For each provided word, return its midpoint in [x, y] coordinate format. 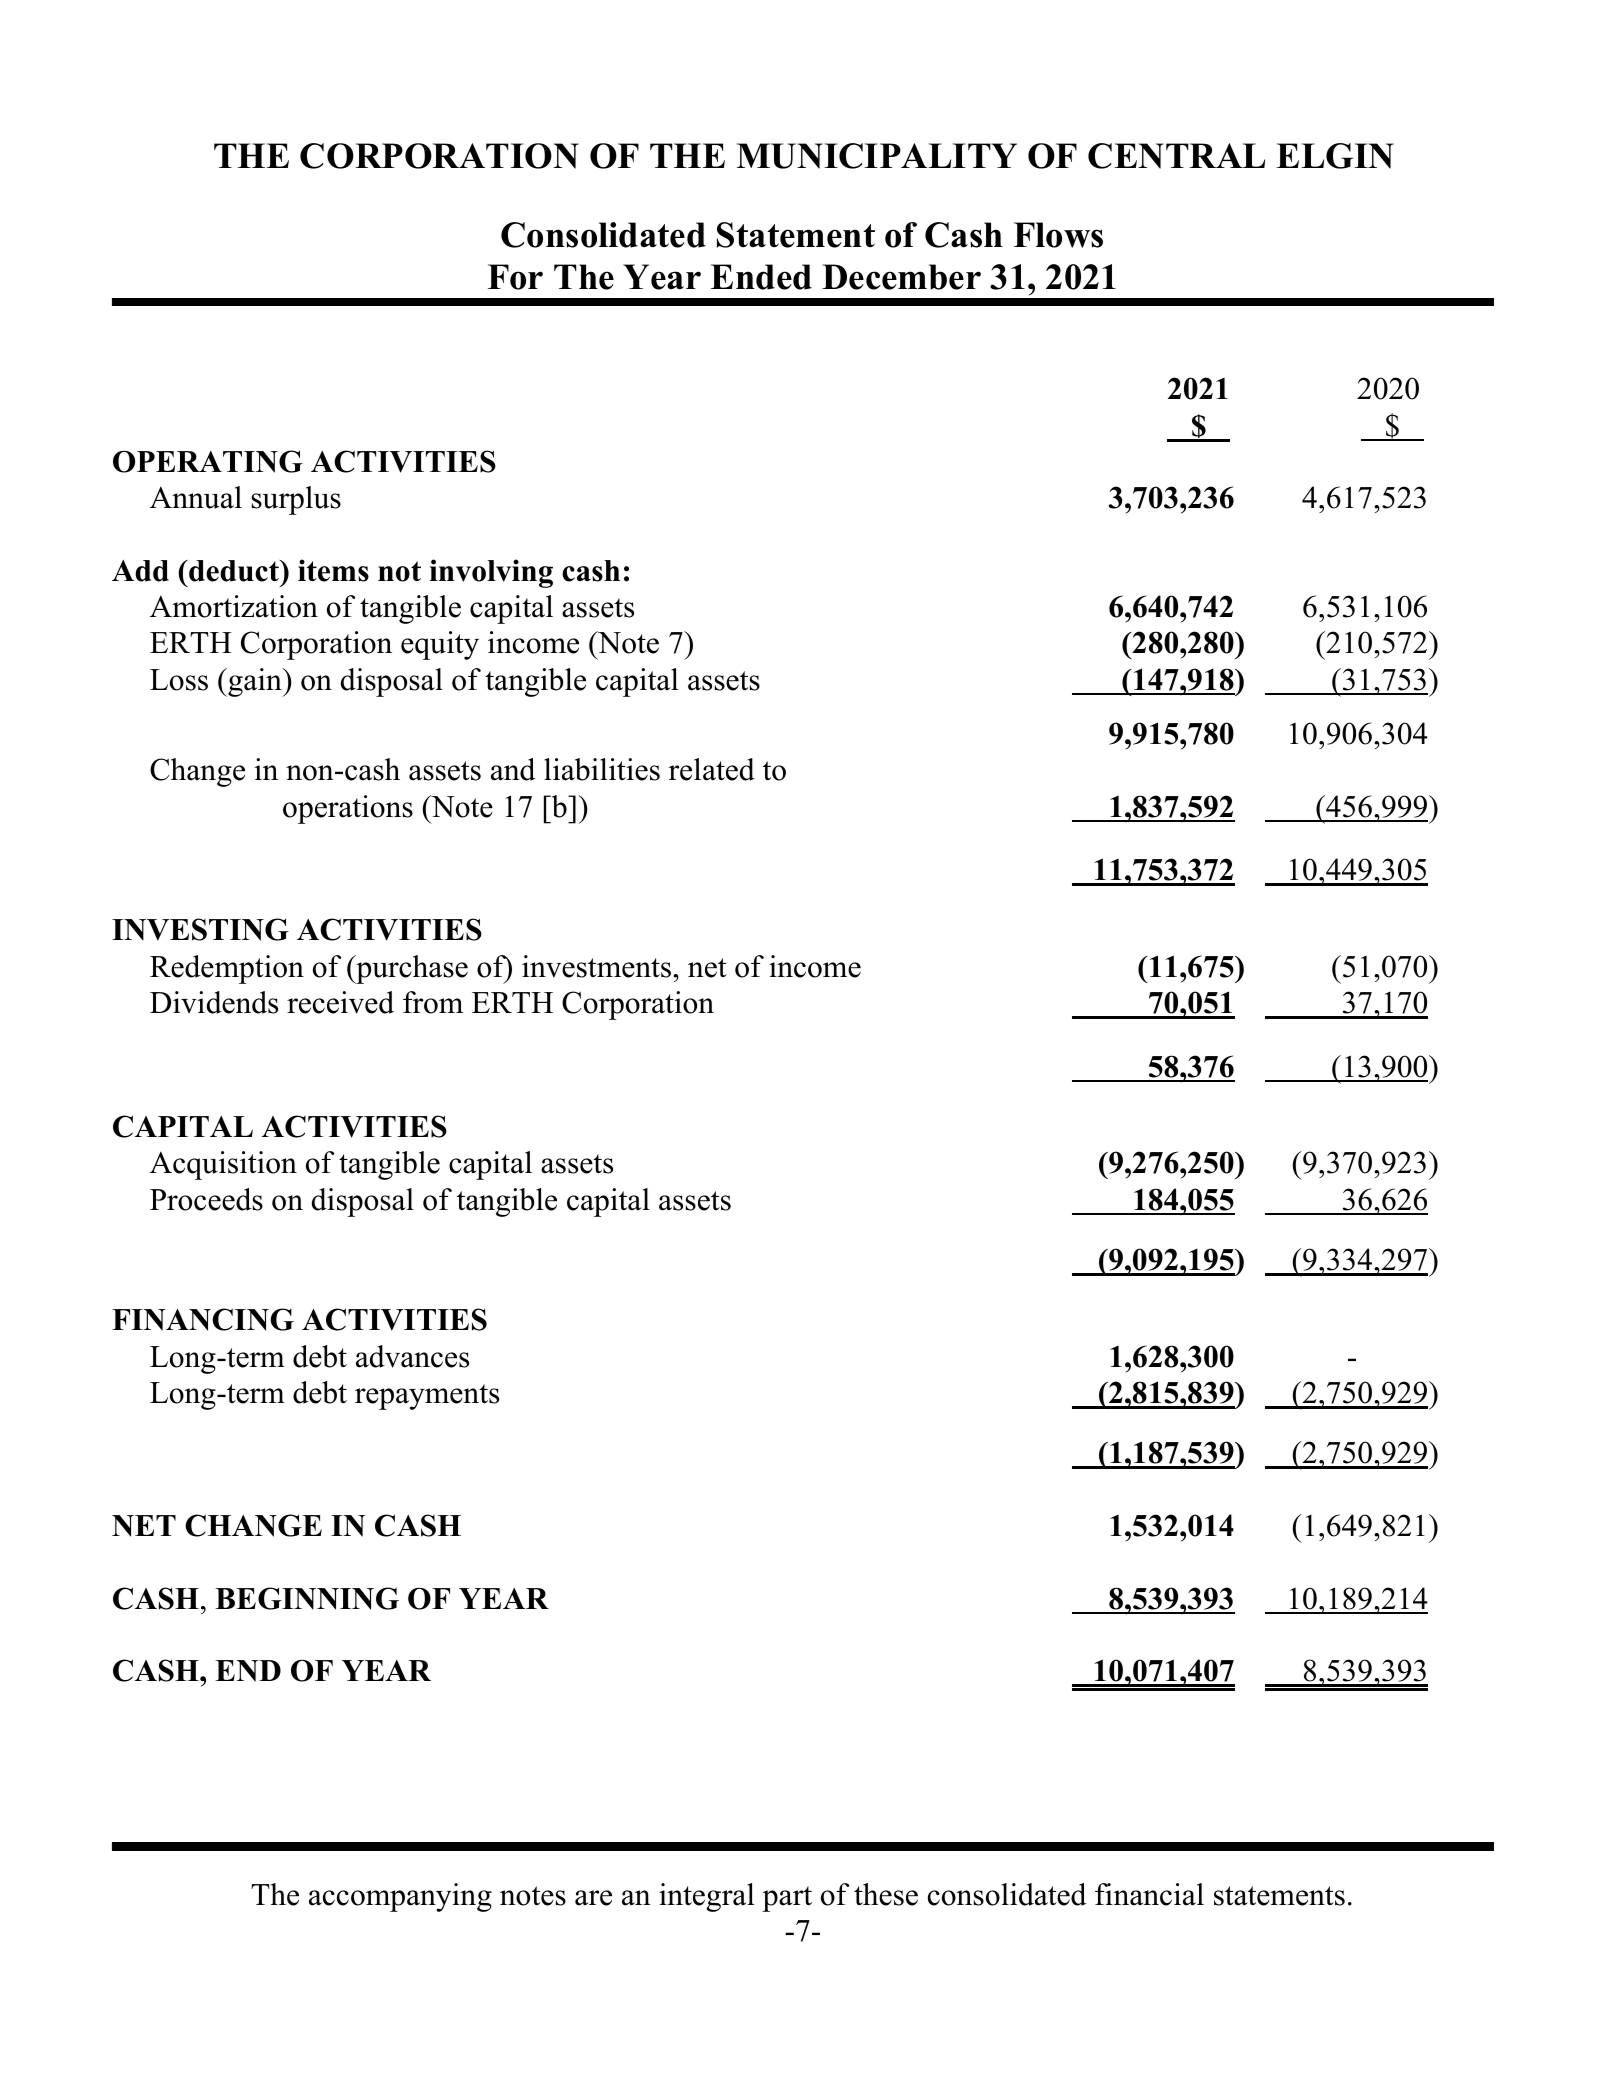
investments [598, 966]
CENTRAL [1176, 156]
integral [707, 1897]
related [712, 769]
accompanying [400, 1897]
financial [1149, 1894]
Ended [761, 277]
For [515, 277]
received [340, 1002]
